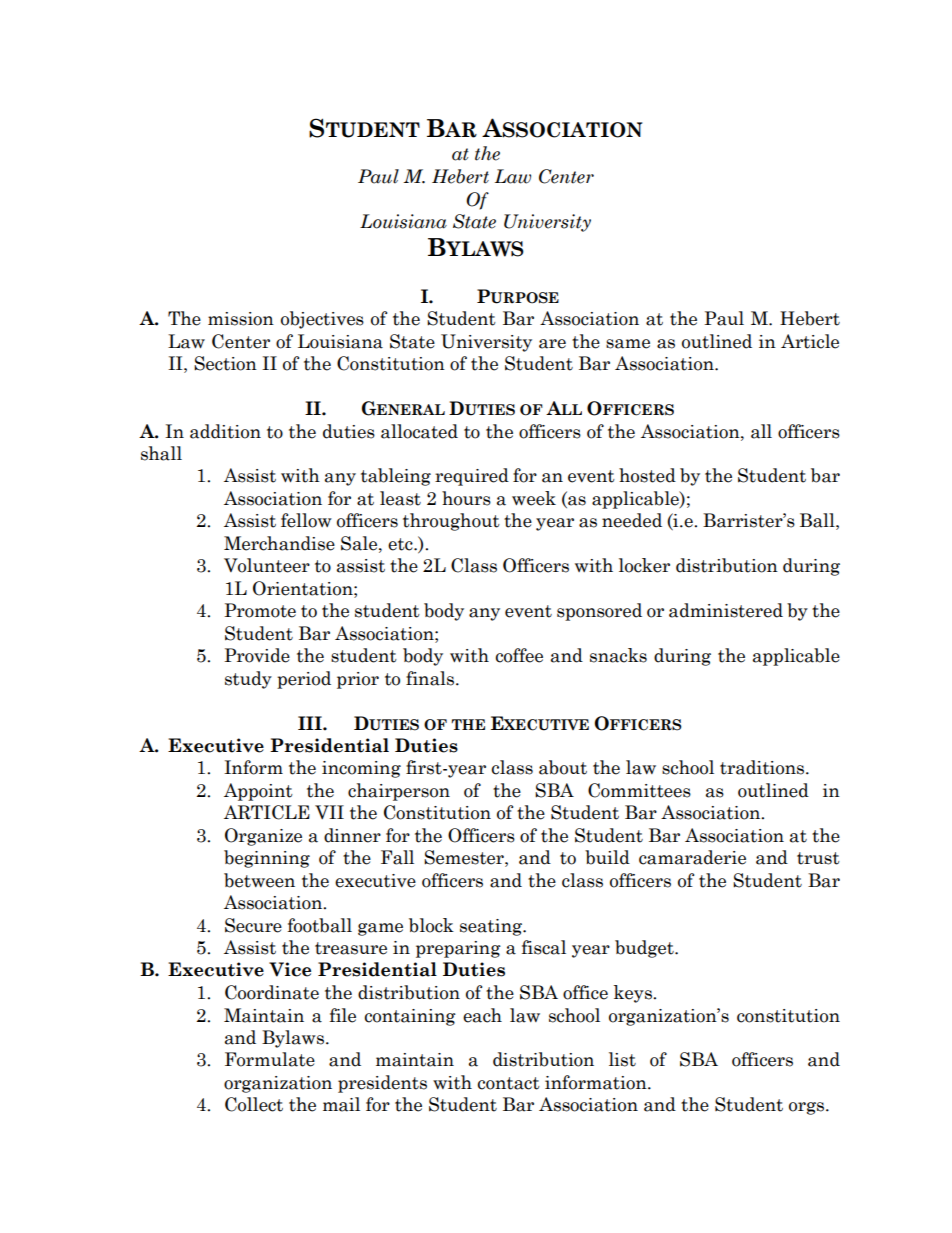 The width and height of the page is (952, 1233). I want to click on same, so click(628, 344).
